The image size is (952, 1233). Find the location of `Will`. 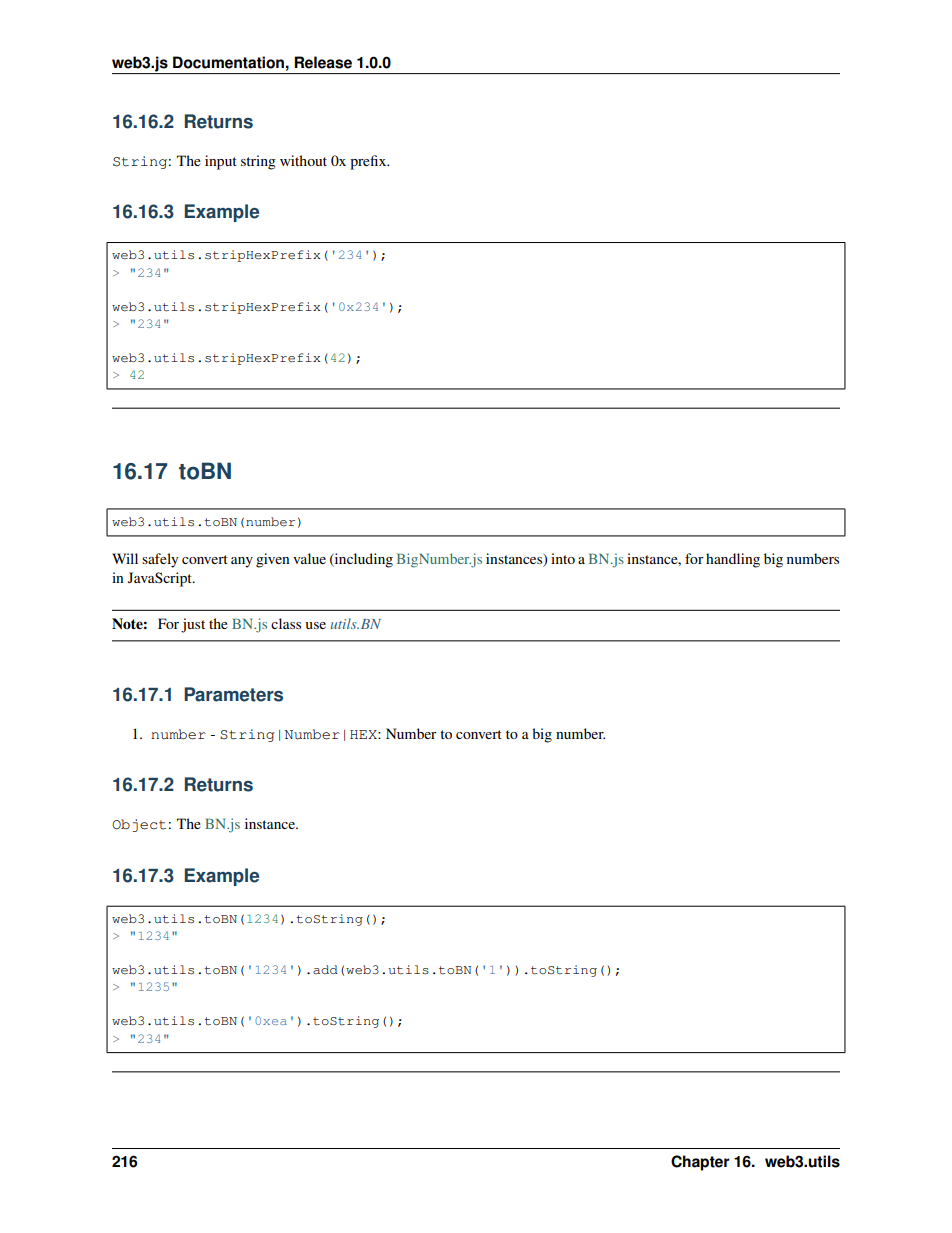

Will is located at coordinates (125, 558).
